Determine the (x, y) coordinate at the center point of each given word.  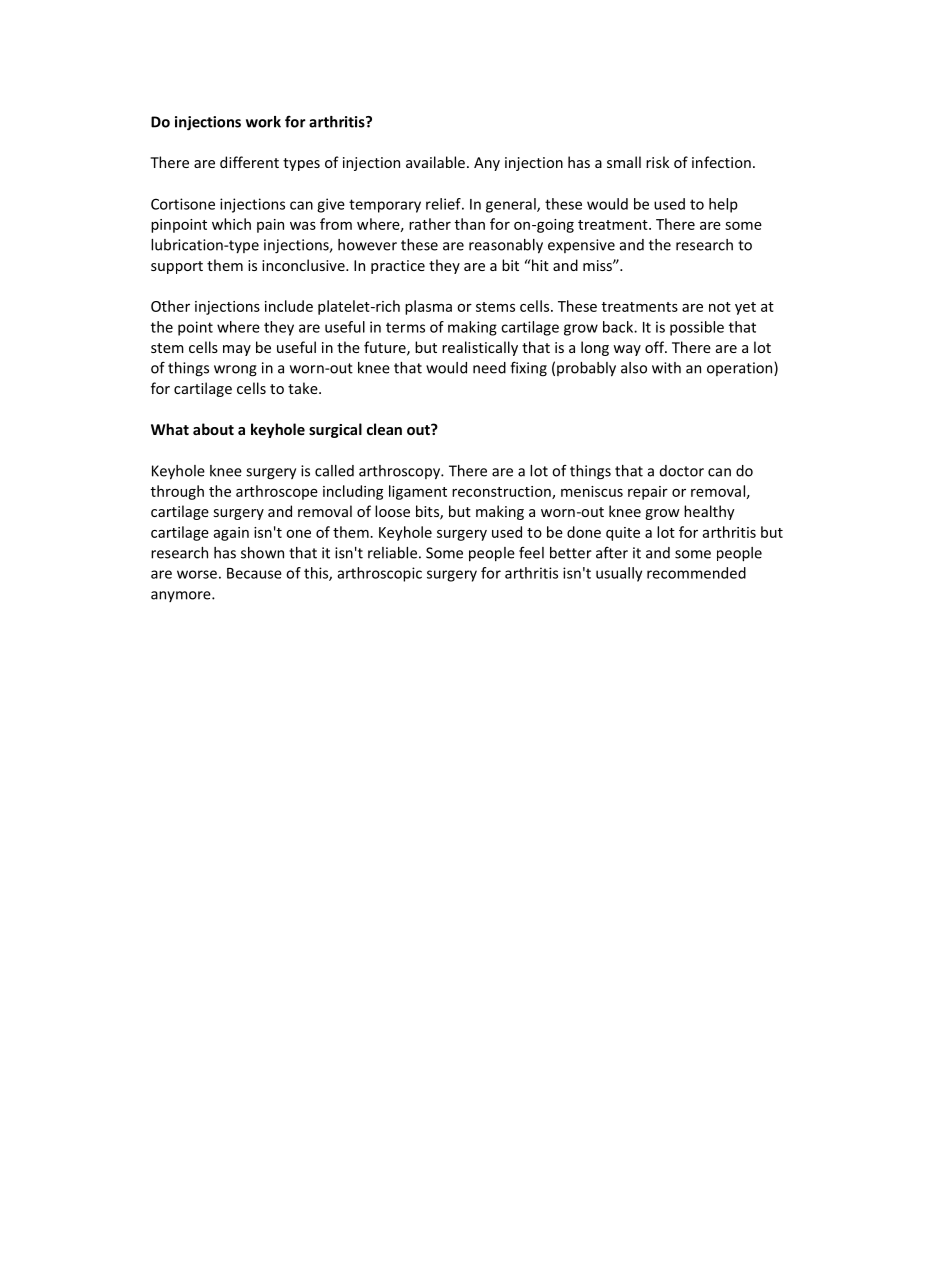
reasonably (506, 246)
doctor (681, 471)
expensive (581, 246)
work (263, 122)
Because (254, 573)
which (231, 224)
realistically (480, 348)
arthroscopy (400, 472)
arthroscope (277, 492)
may (237, 350)
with (666, 368)
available (435, 162)
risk (657, 162)
